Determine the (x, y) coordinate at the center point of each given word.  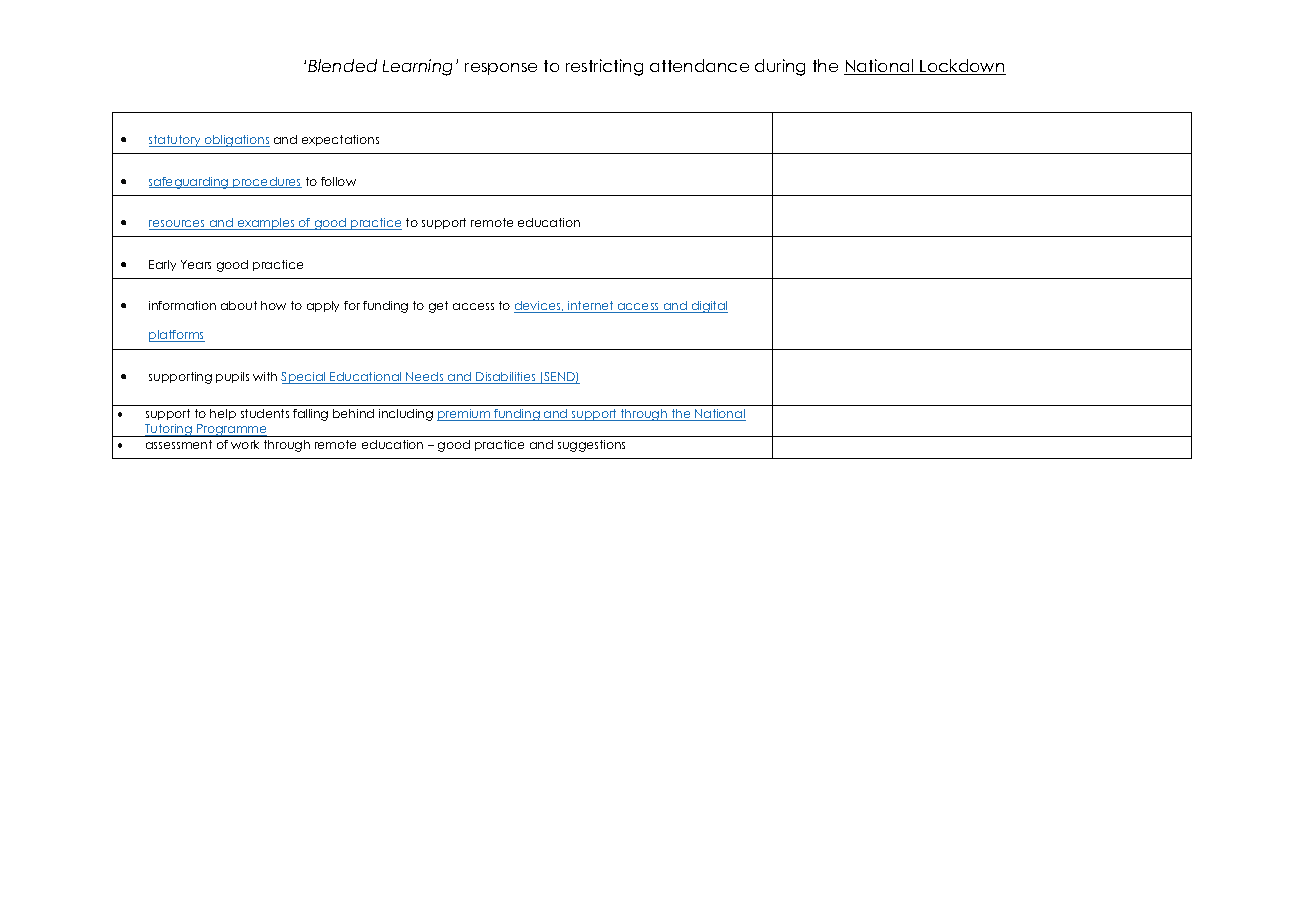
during (780, 67)
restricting (604, 67)
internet (591, 307)
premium (465, 415)
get (438, 307)
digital (708, 307)
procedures (266, 182)
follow (338, 181)
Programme (232, 430)
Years (196, 264)
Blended (342, 65)
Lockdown (962, 67)
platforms (177, 336)
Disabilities (506, 378)
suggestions (591, 446)
